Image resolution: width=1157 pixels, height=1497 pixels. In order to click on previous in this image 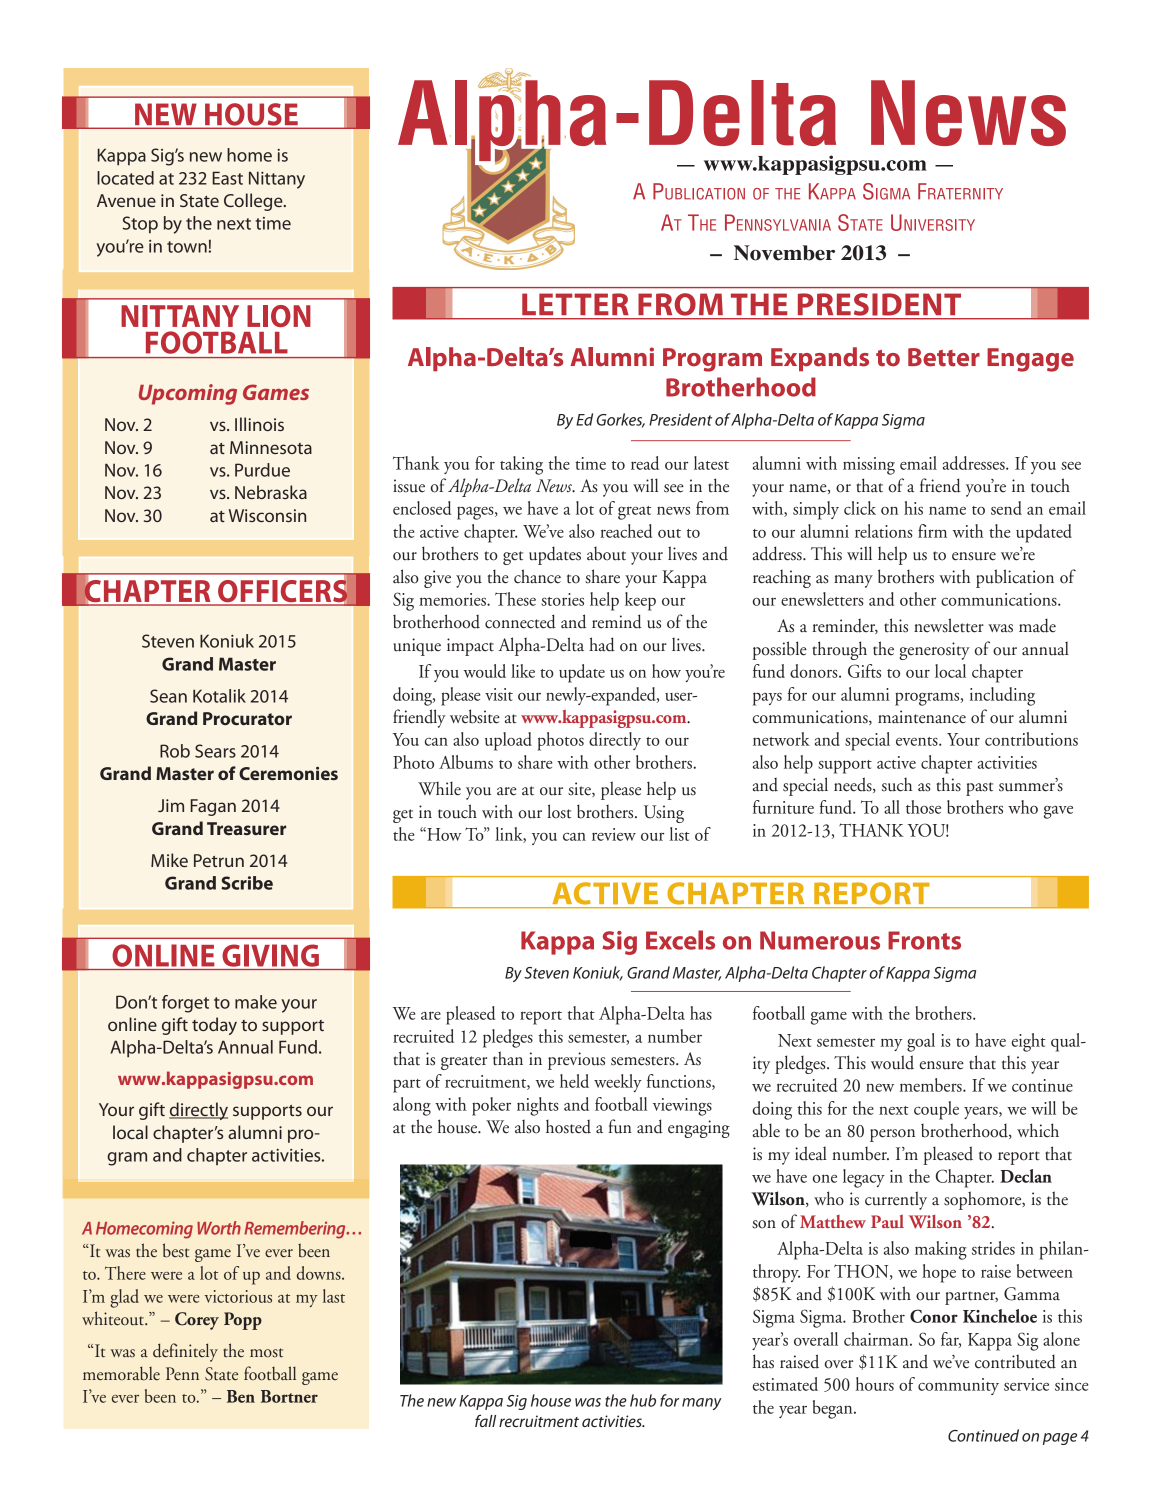, I will do `click(576, 1061)`.
